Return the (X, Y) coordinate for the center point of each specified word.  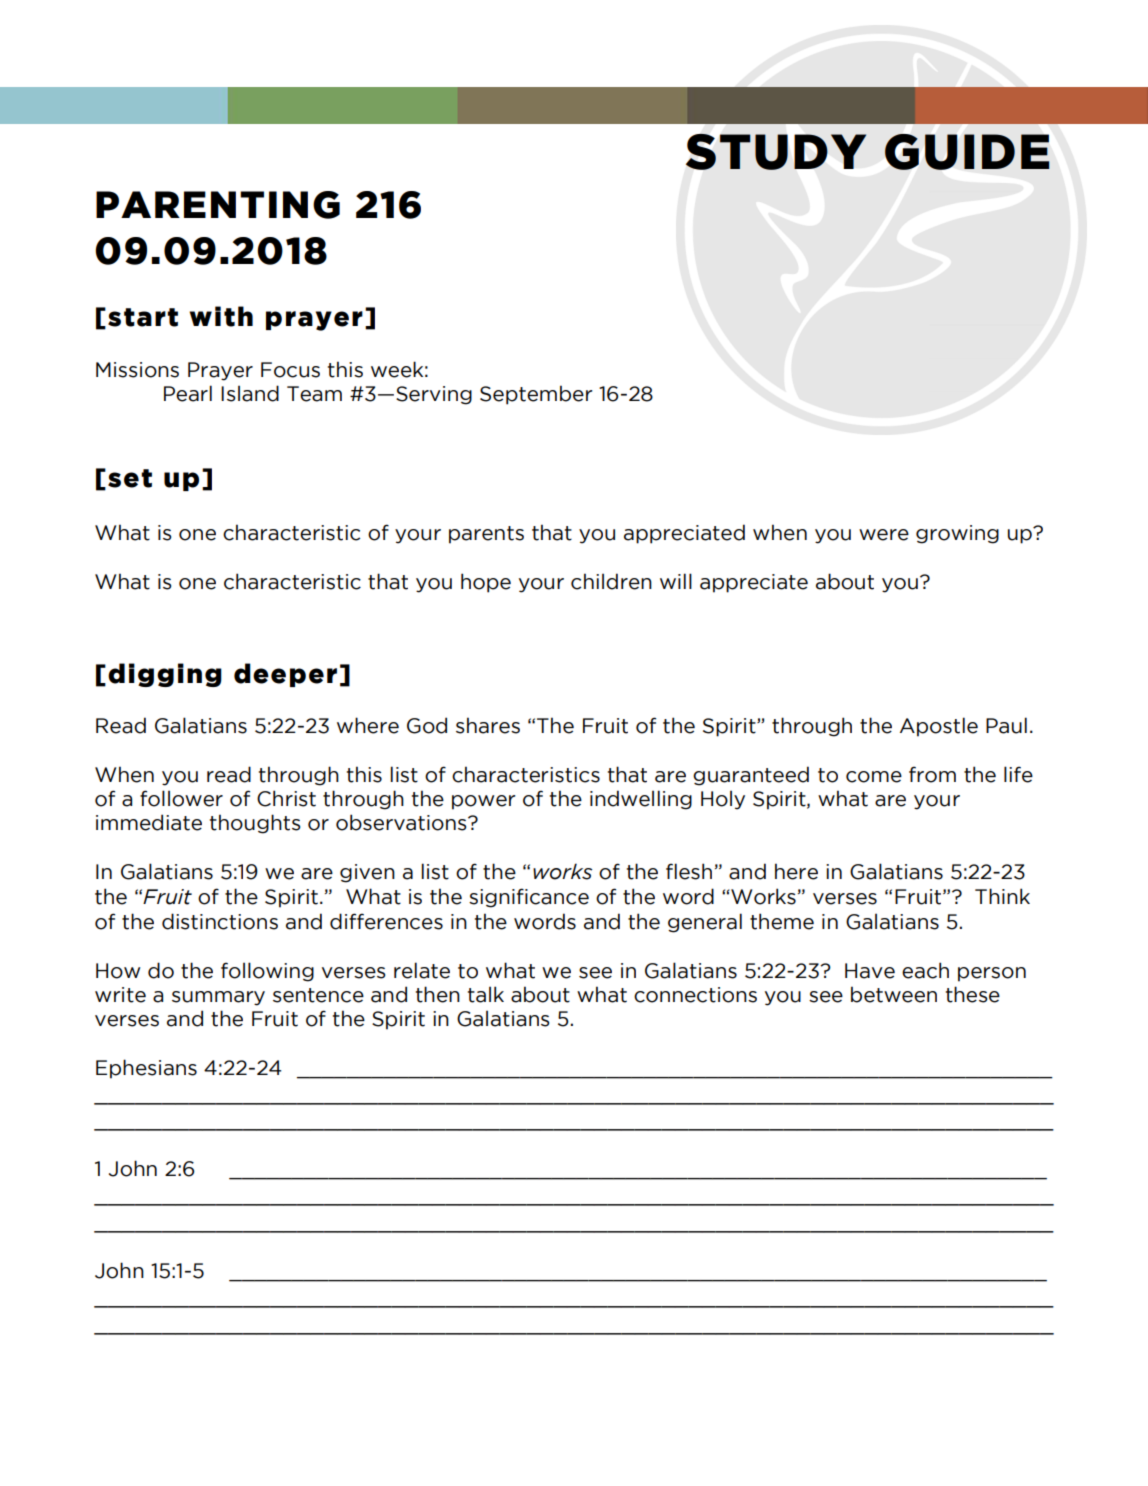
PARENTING (218, 205)
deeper (285, 675)
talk (486, 994)
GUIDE (967, 152)
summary (218, 998)
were (884, 535)
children (611, 581)
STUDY (776, 152)
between (894, 994)
